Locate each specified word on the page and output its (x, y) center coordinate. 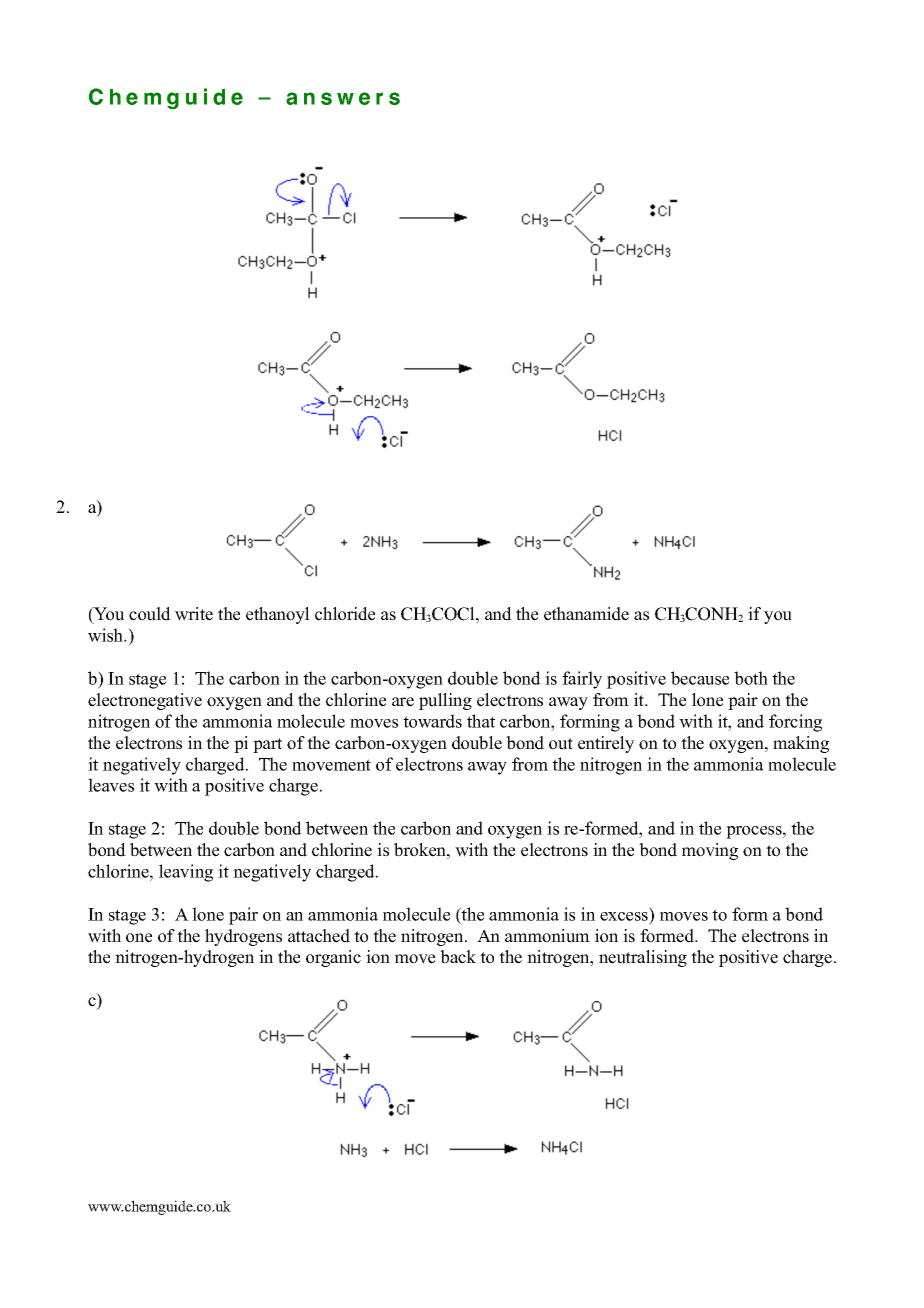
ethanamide (586, 614)
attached (319, 936)
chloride (345, 614)
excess (624, 916)
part (267, 745)
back (458, 957)
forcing (795, 723)
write (194, 614)
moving (710, 851)
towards (432, 721)
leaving (186, 873)
